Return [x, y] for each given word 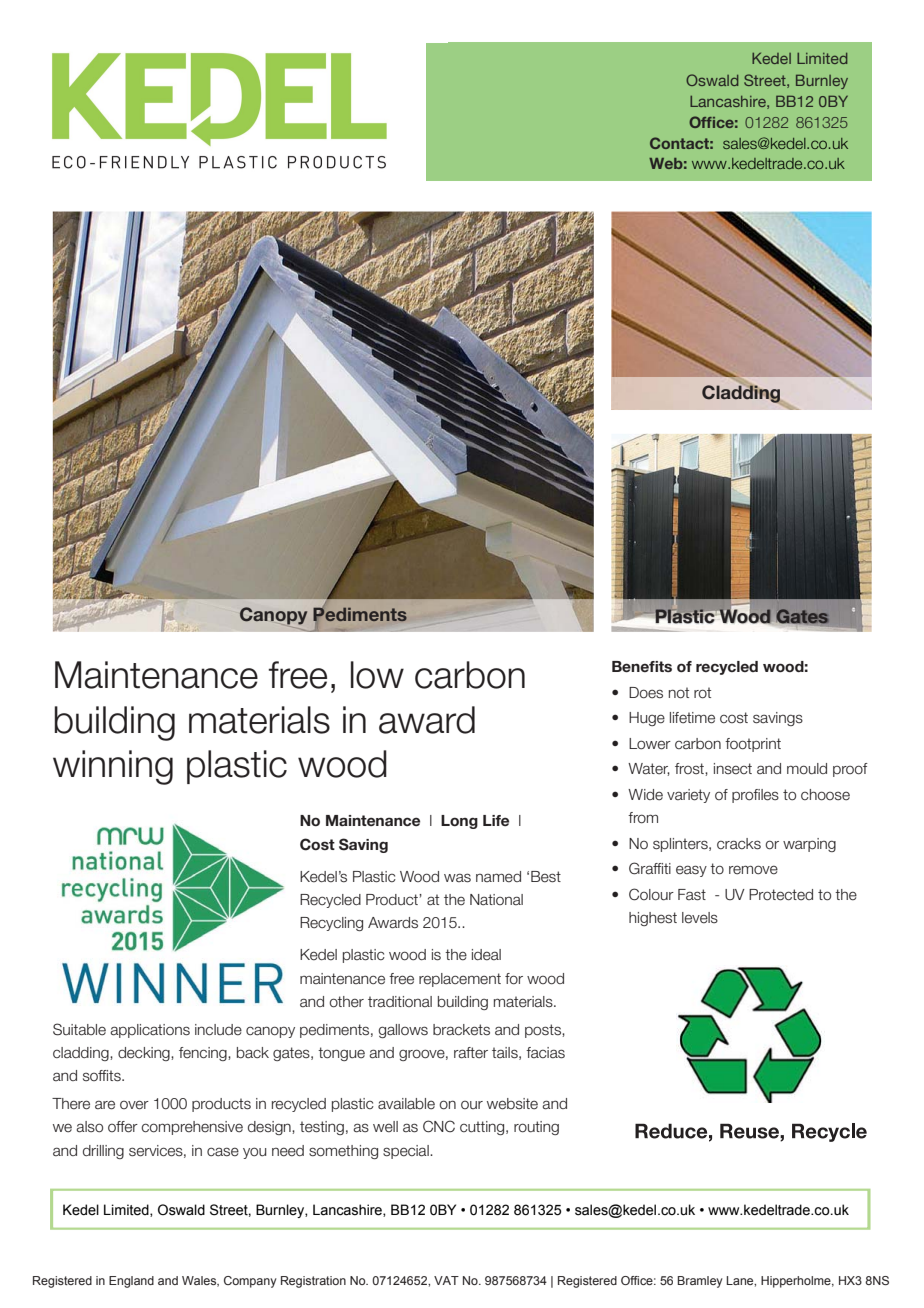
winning [113, 767]
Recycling [331, 924]
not [679, 693]
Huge [647, 719]
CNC [439, 1126]
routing [536, 1128]
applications [150, 1031]
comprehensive [192, 1128]
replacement [460, 980]
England [131, 1282]
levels [700, 918]
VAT [446, 1280]
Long [459, 822]
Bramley [700, 1282]
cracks [739, 844]
